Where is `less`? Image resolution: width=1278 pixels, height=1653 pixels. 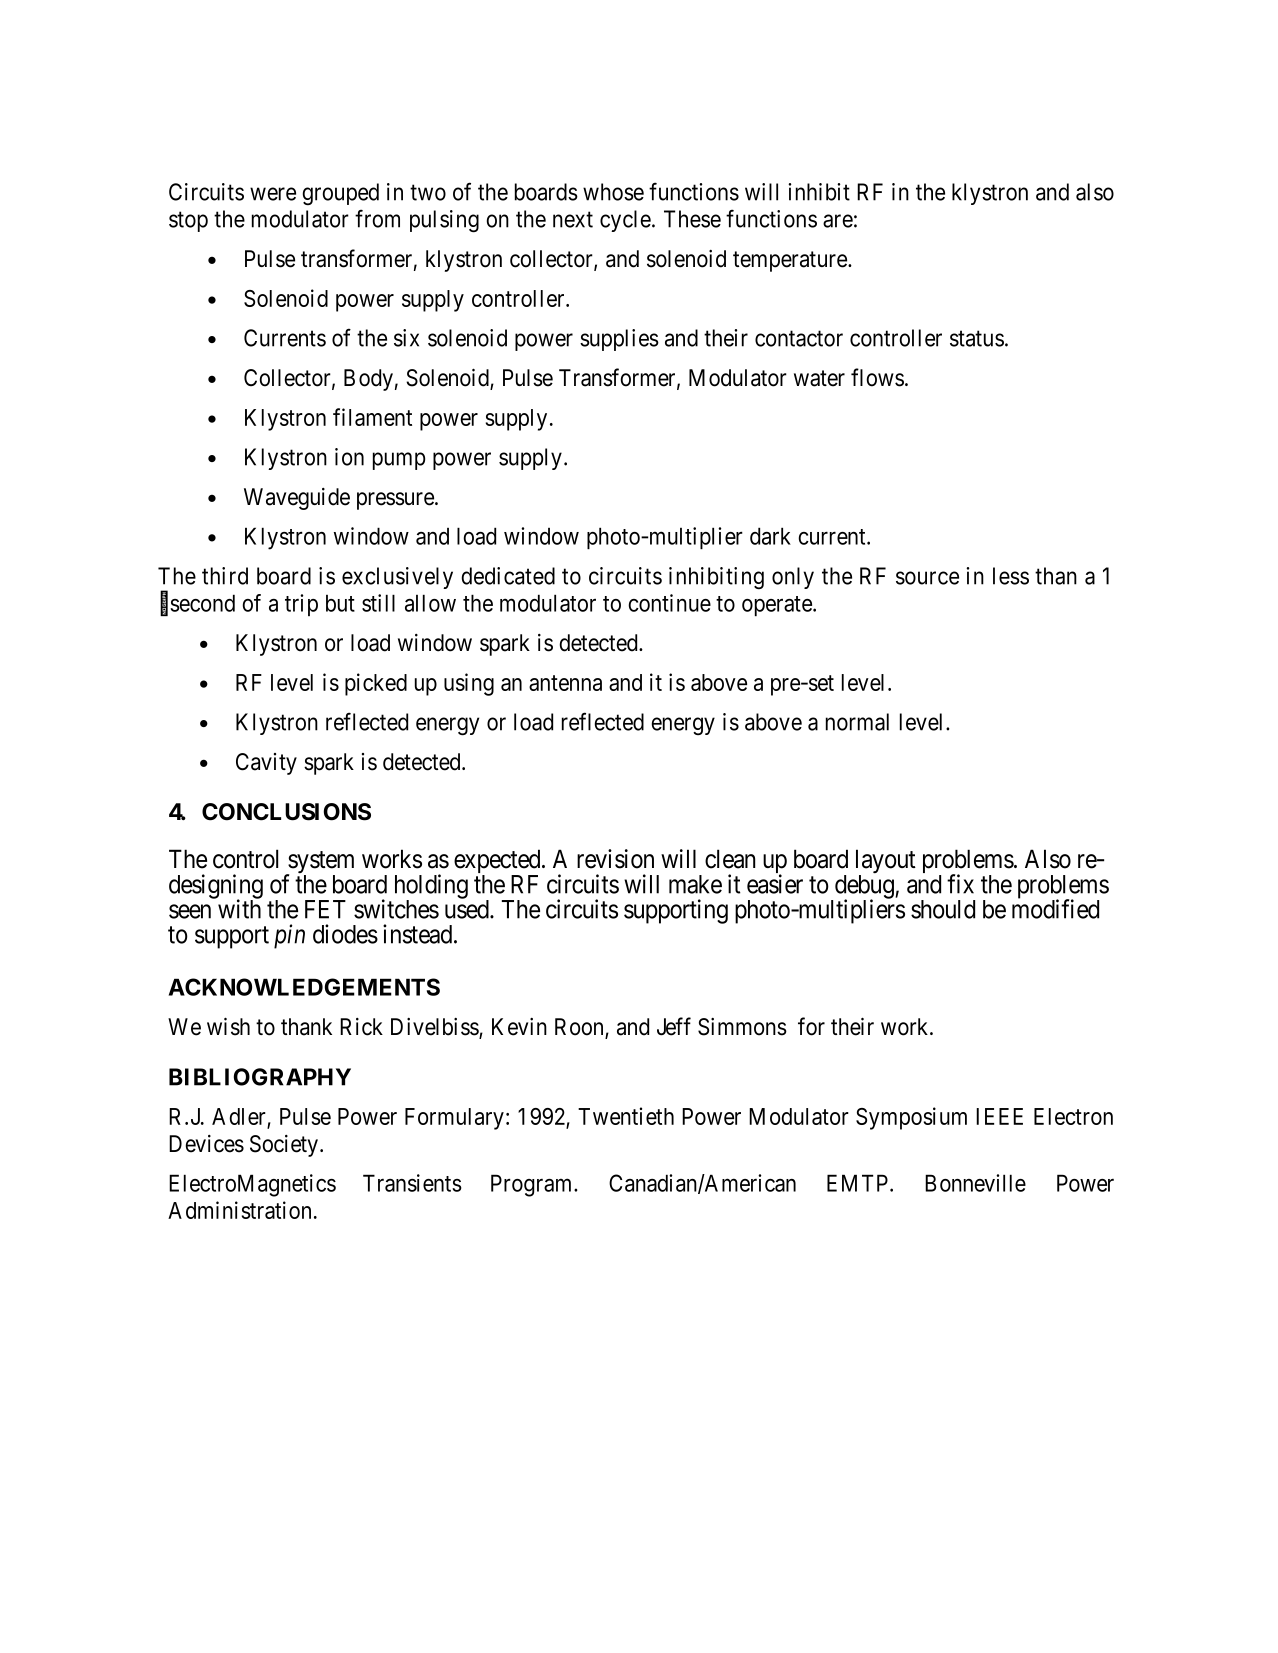 less is located at coordinates (1011, 576).
